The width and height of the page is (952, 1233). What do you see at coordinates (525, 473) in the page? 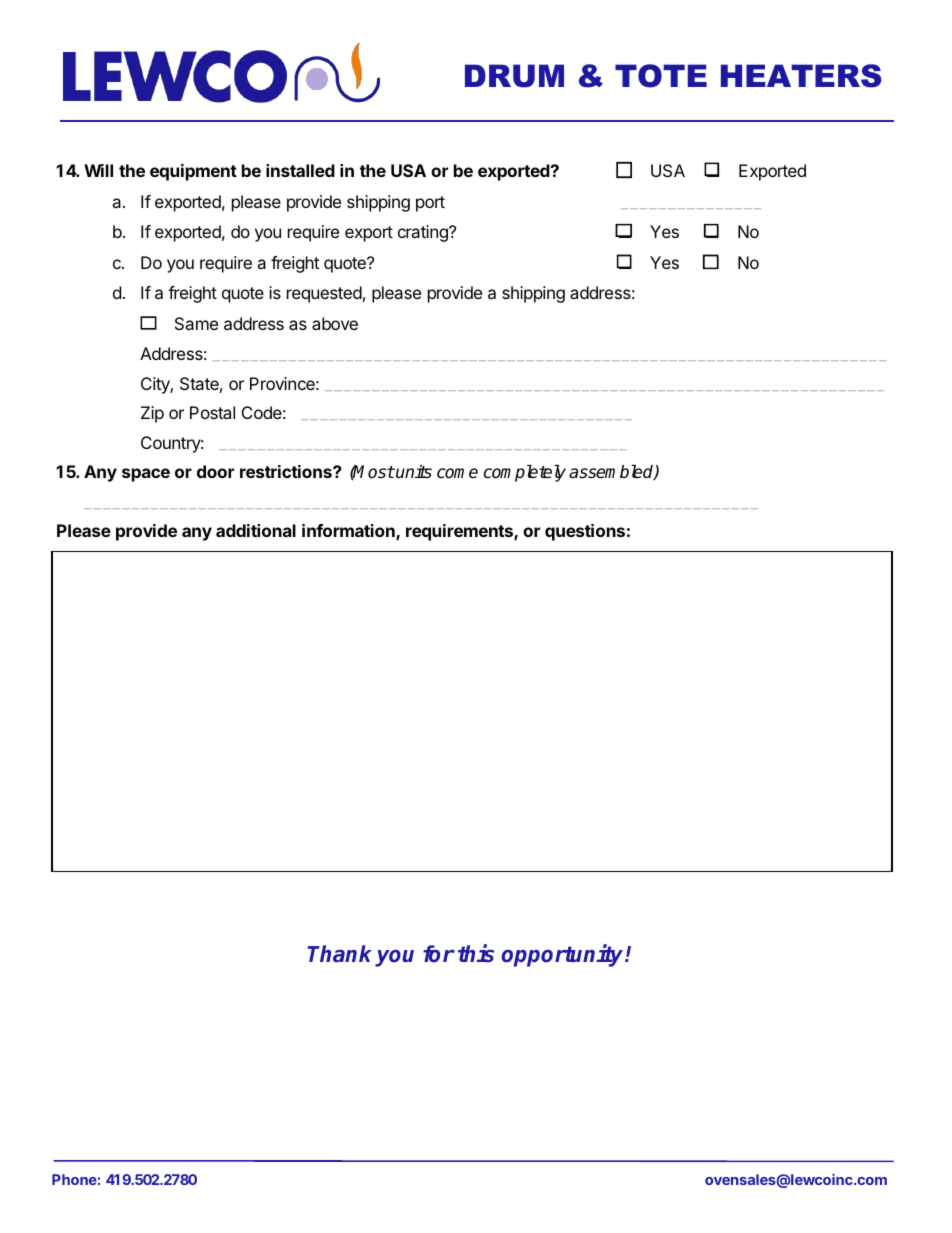
I see `completely` at bounding box center [525, 473].
